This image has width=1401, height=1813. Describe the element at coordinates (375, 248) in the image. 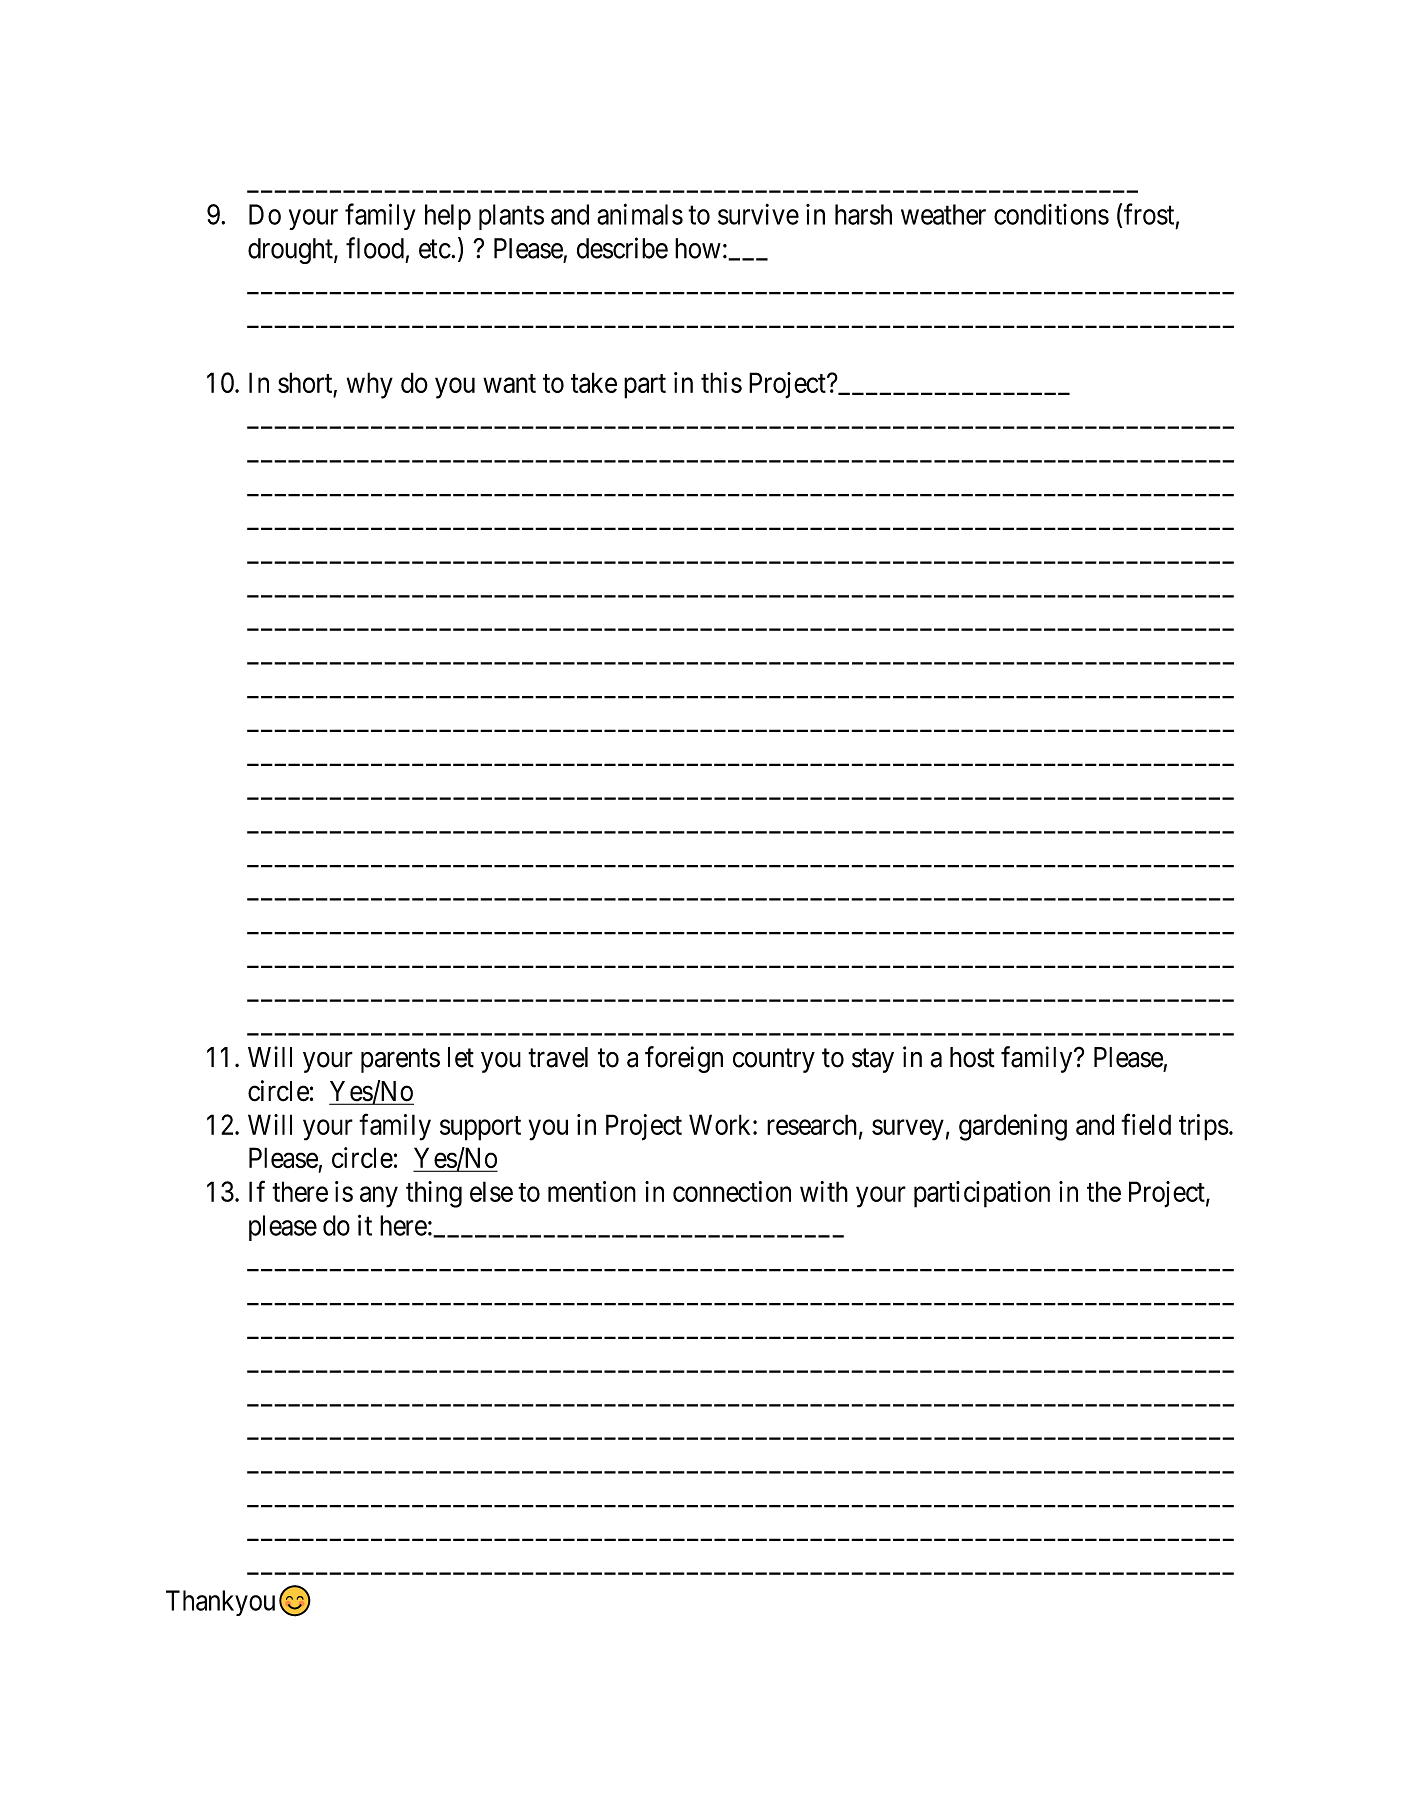

I see `flood` at that location.
